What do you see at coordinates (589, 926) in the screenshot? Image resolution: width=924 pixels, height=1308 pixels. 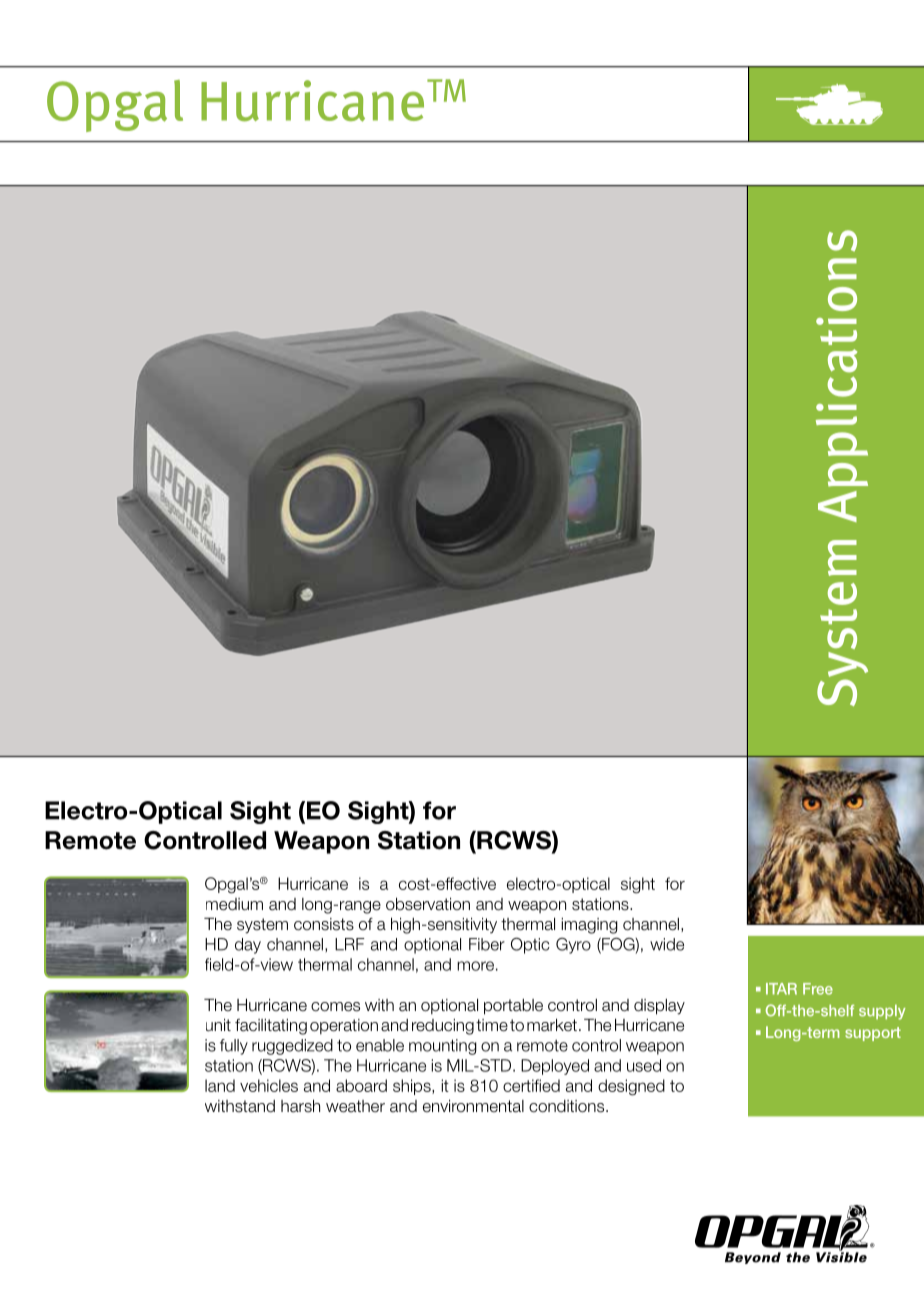 I see `imaging` at bounding box center [589, 926].
